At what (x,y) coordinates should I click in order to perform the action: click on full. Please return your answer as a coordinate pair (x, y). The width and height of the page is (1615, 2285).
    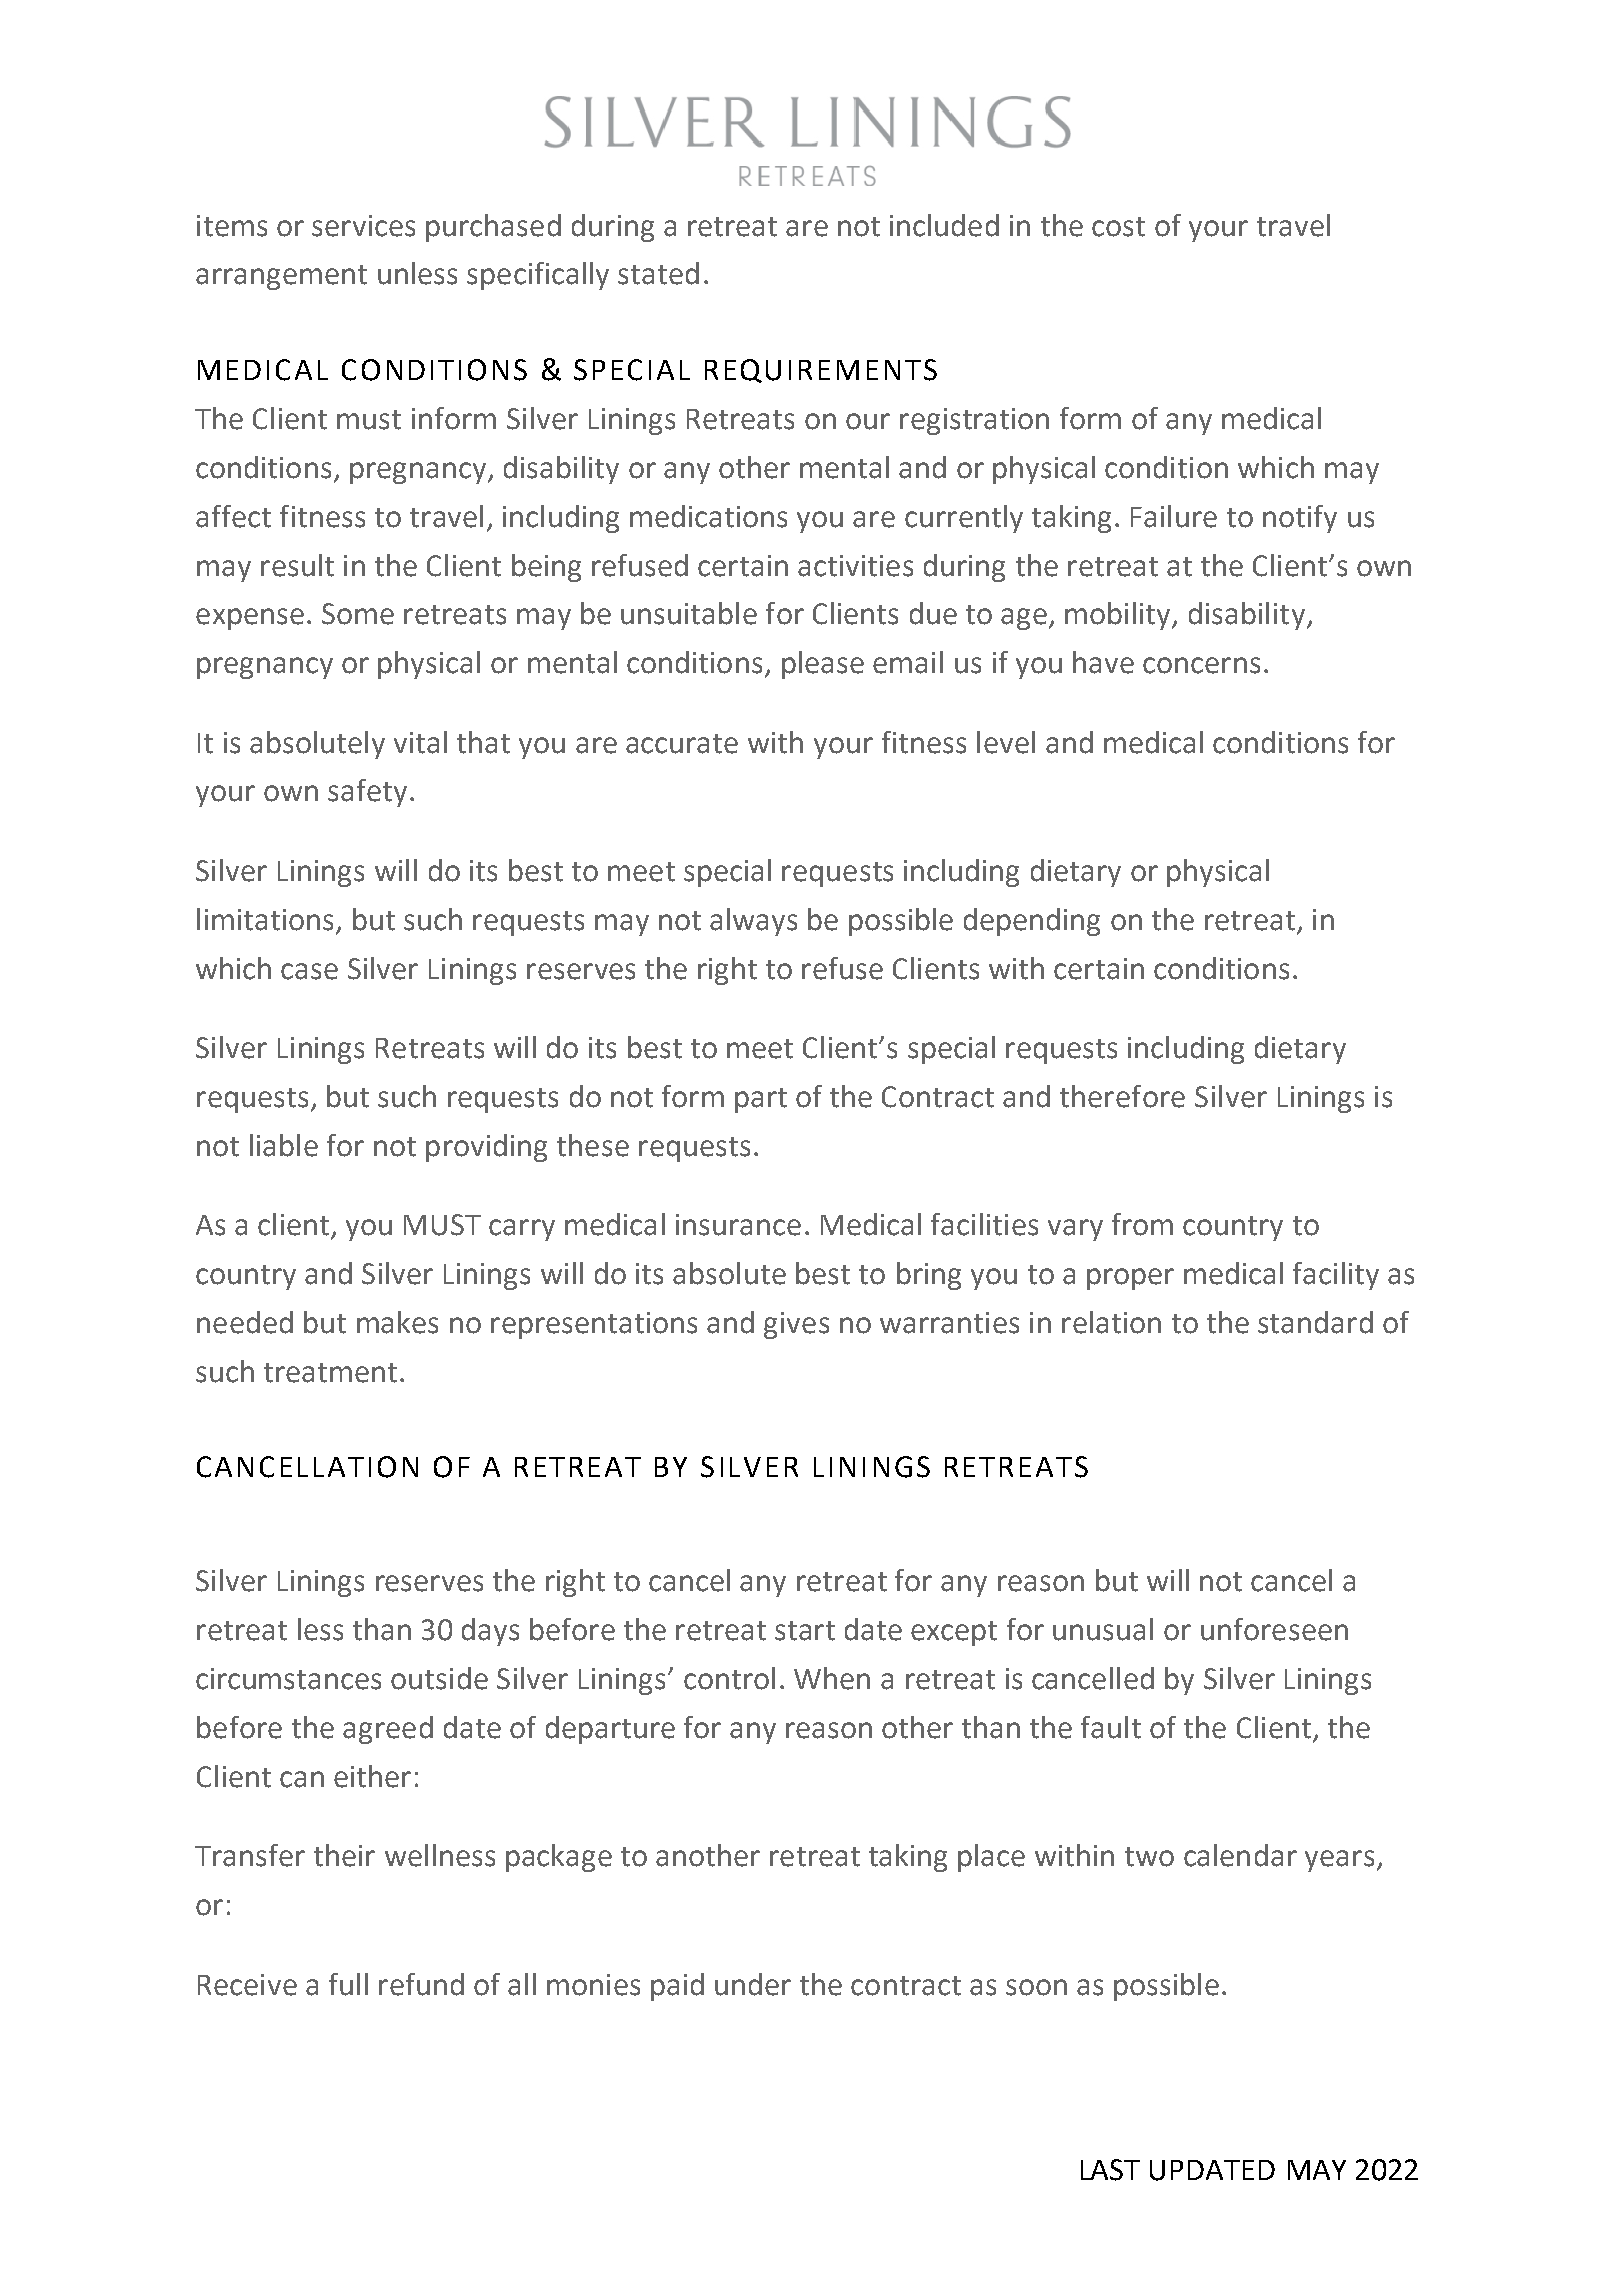
    Looking at the image, I should click on (348, 1984).
